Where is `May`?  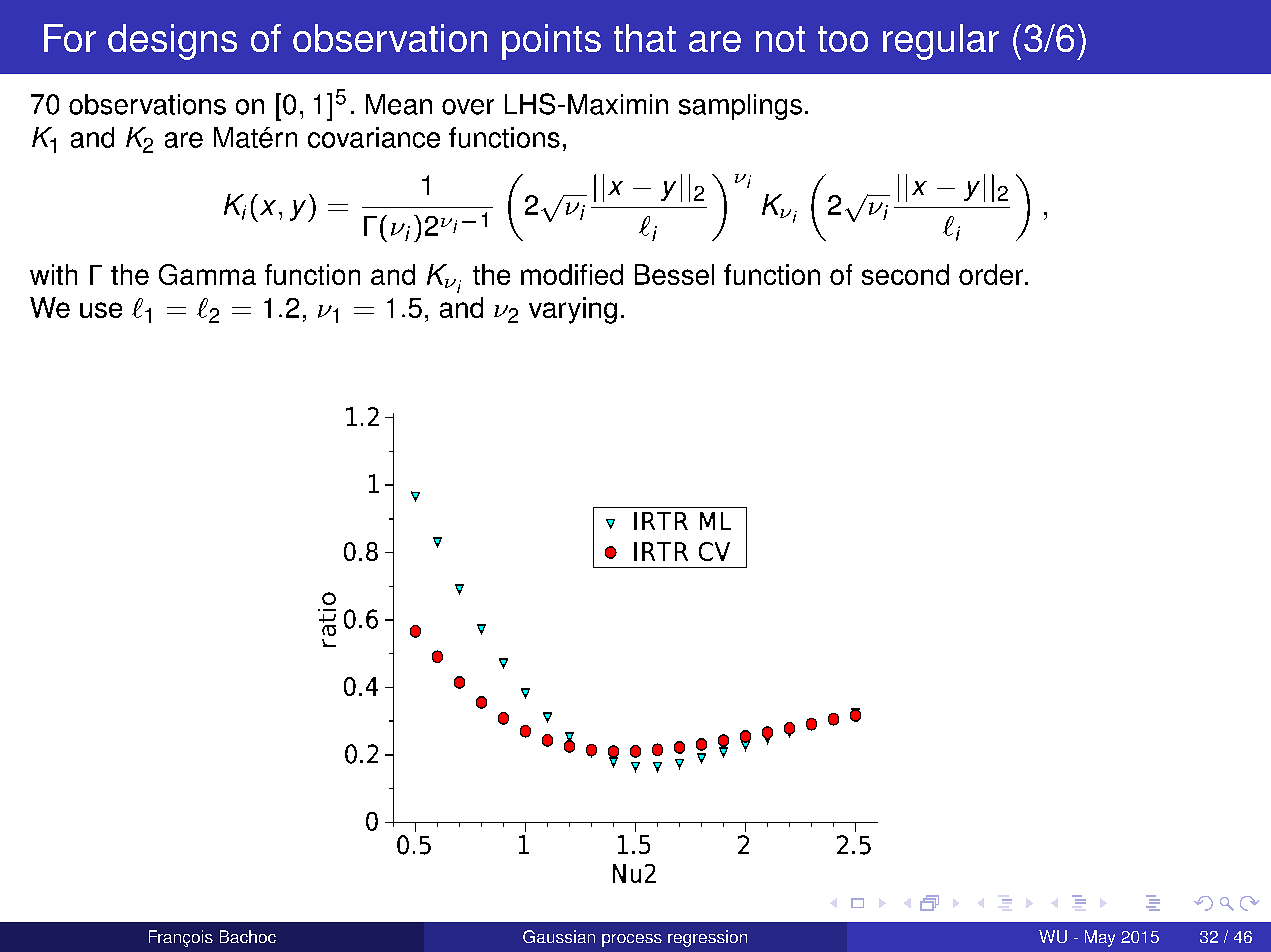 May is located at coordinates (1100, 938).
